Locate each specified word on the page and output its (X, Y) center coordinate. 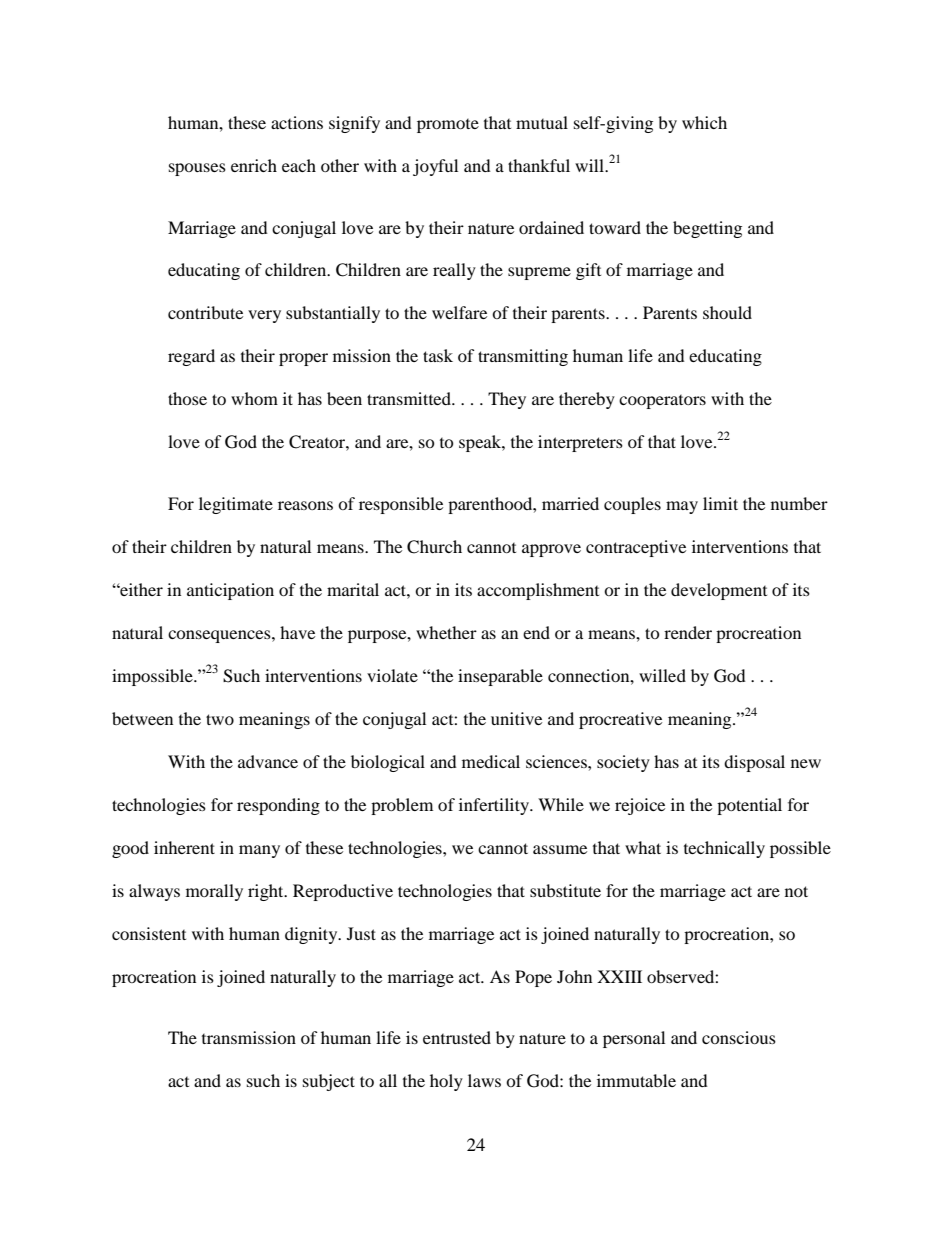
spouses (197, 169)
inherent (184, 847)
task (438, 355)
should (727, 312)
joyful (435, 167)
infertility (495, 806)
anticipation (230, 591)
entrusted (457, 1037)
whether (446, 632)
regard (191, 357)
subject (329, 1082)
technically (724, 849)
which (704, 122)
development (719, 591)
